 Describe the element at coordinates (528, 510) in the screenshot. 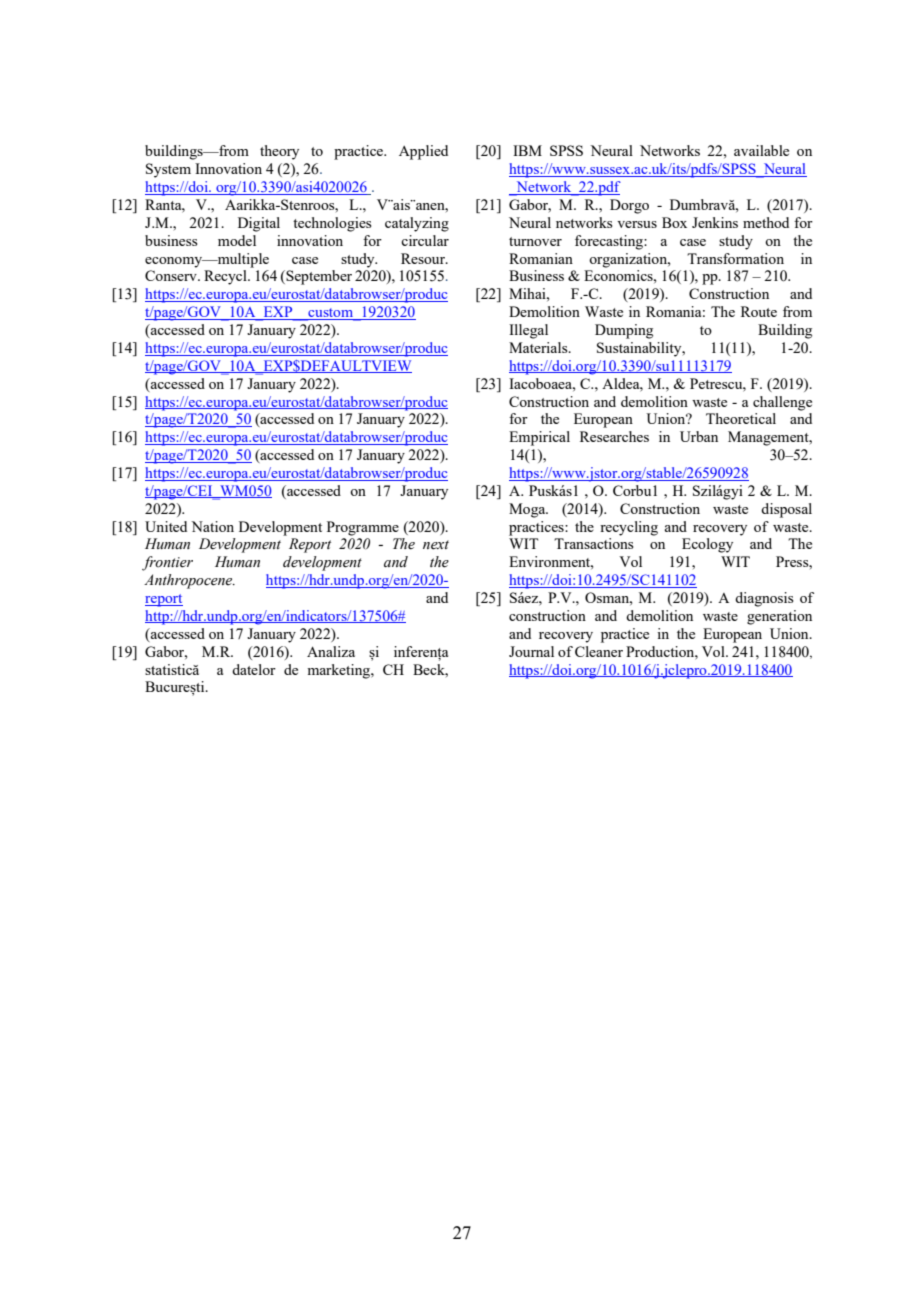

I see `Moga` at that location.
